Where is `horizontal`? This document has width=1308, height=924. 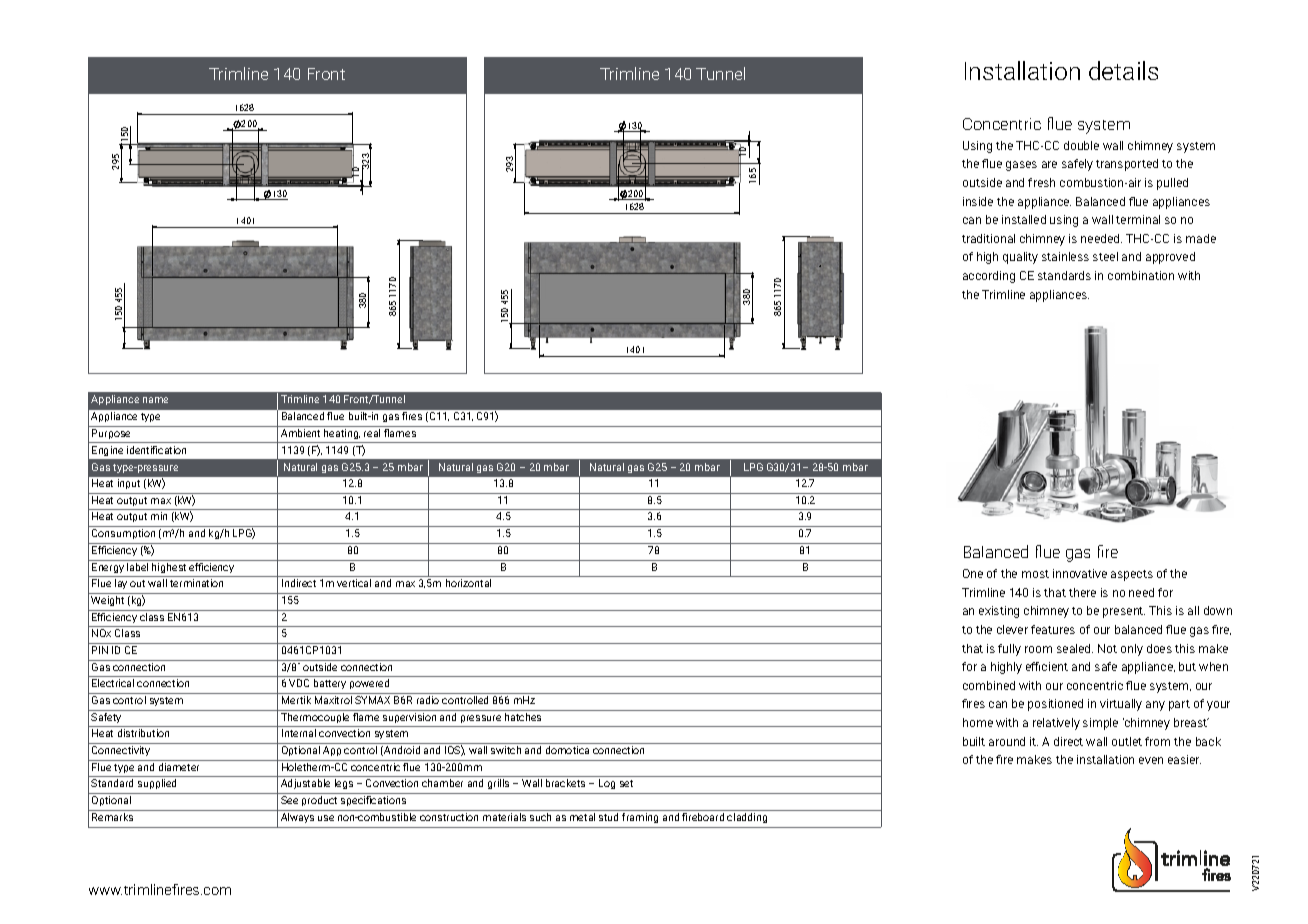 horizontal is located at coordinates (468, 583).
